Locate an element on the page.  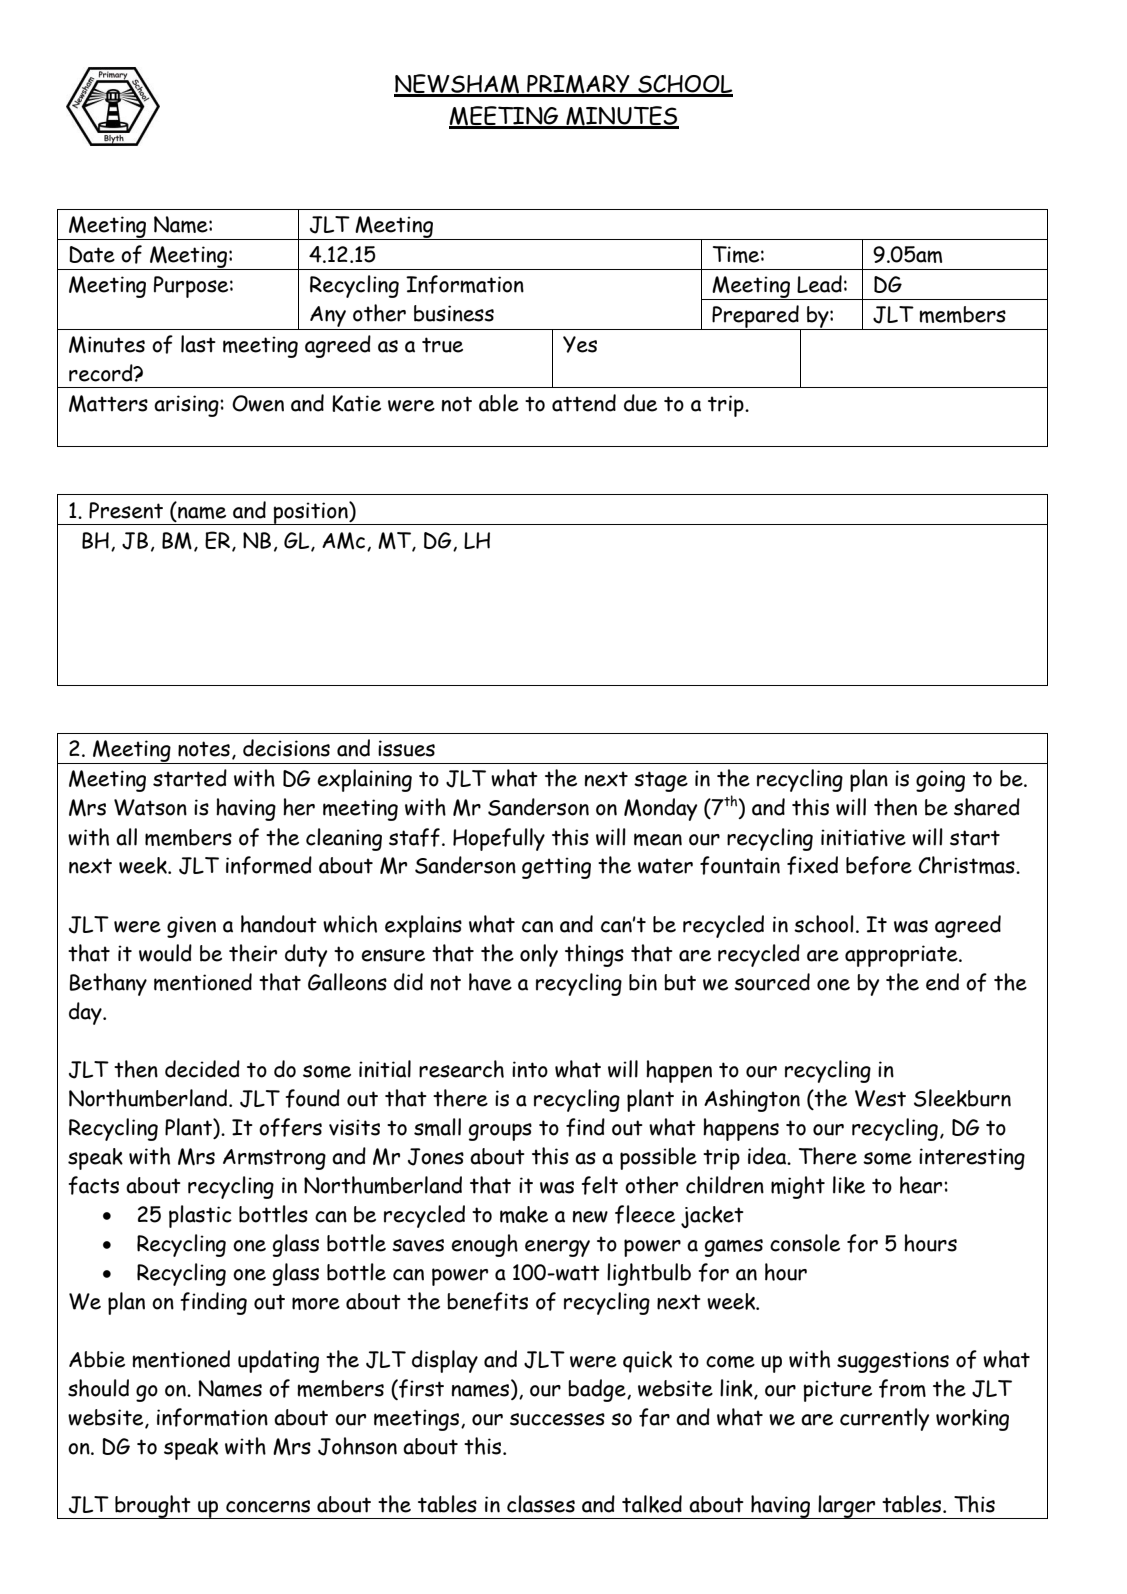
Date is located at coordinates (92, 254).
